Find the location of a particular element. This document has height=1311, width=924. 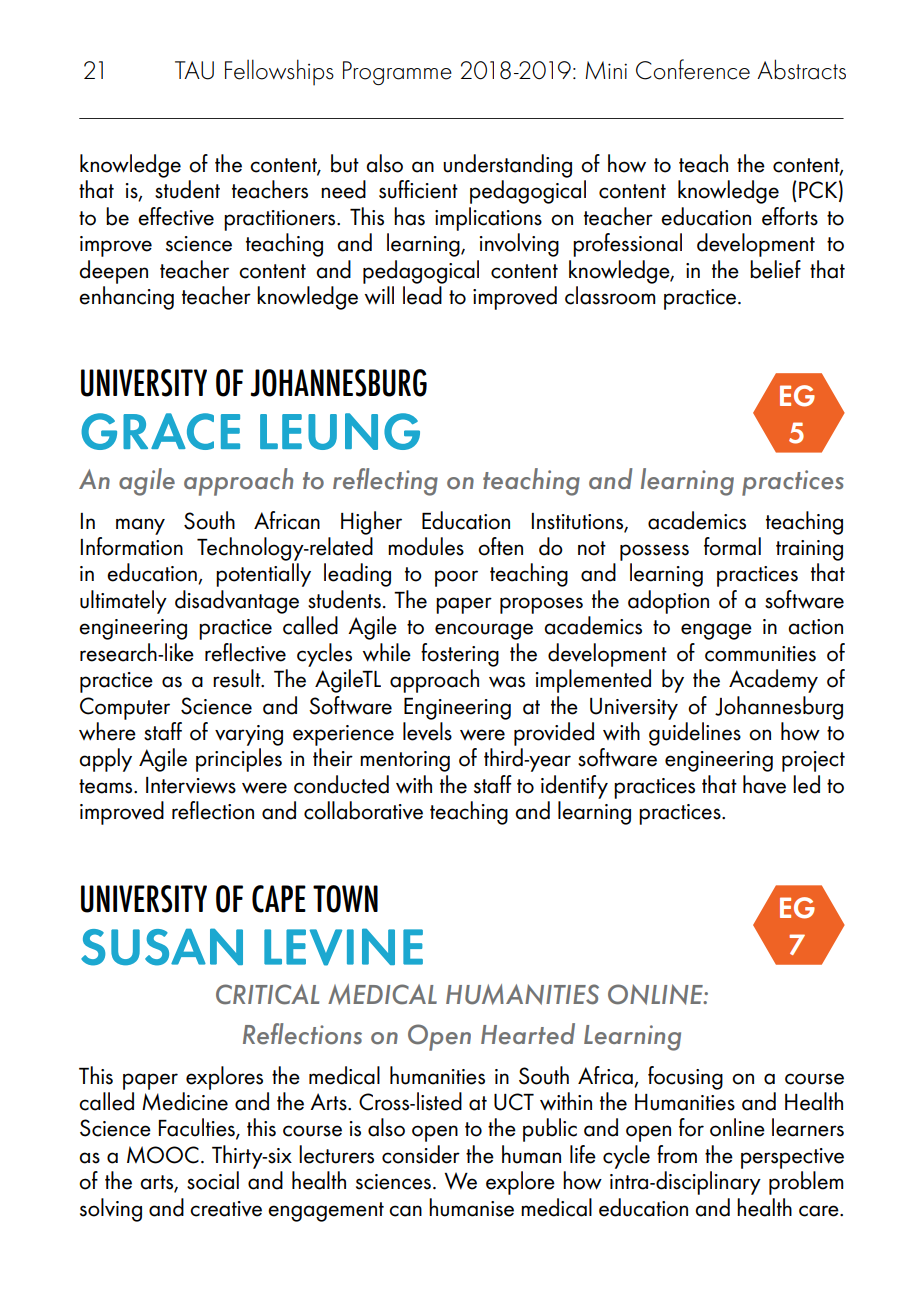

social is located at coordinates (213, 1180).
